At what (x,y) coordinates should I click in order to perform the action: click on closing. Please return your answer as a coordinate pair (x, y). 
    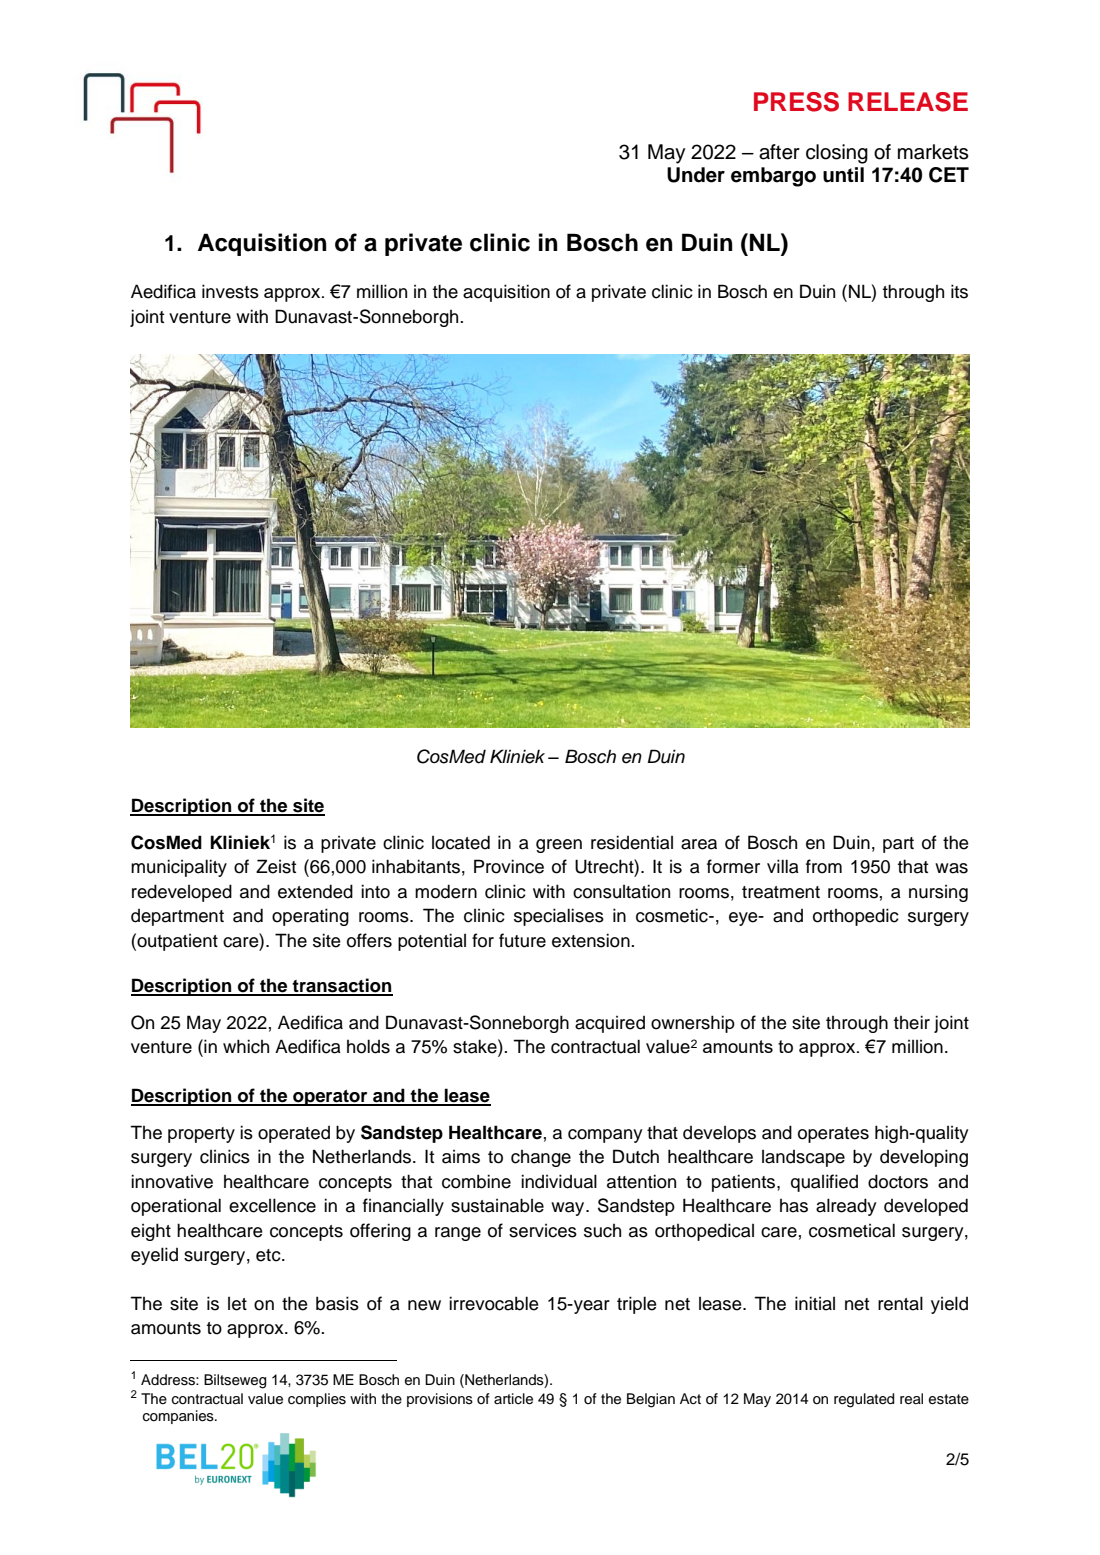
    Looking at the image, I should click on (837, 154).
